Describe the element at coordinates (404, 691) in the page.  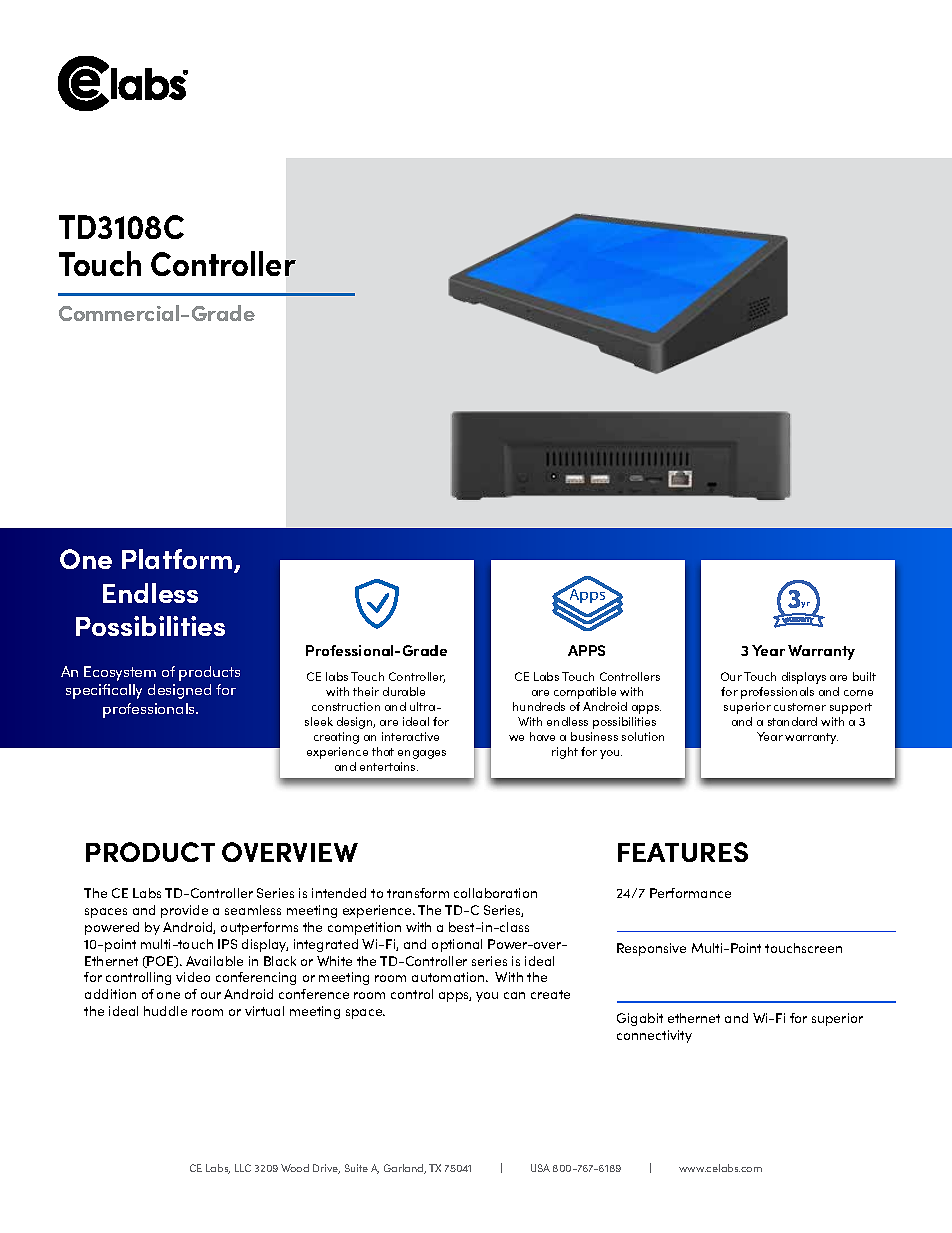
I see `durable` at that location.
